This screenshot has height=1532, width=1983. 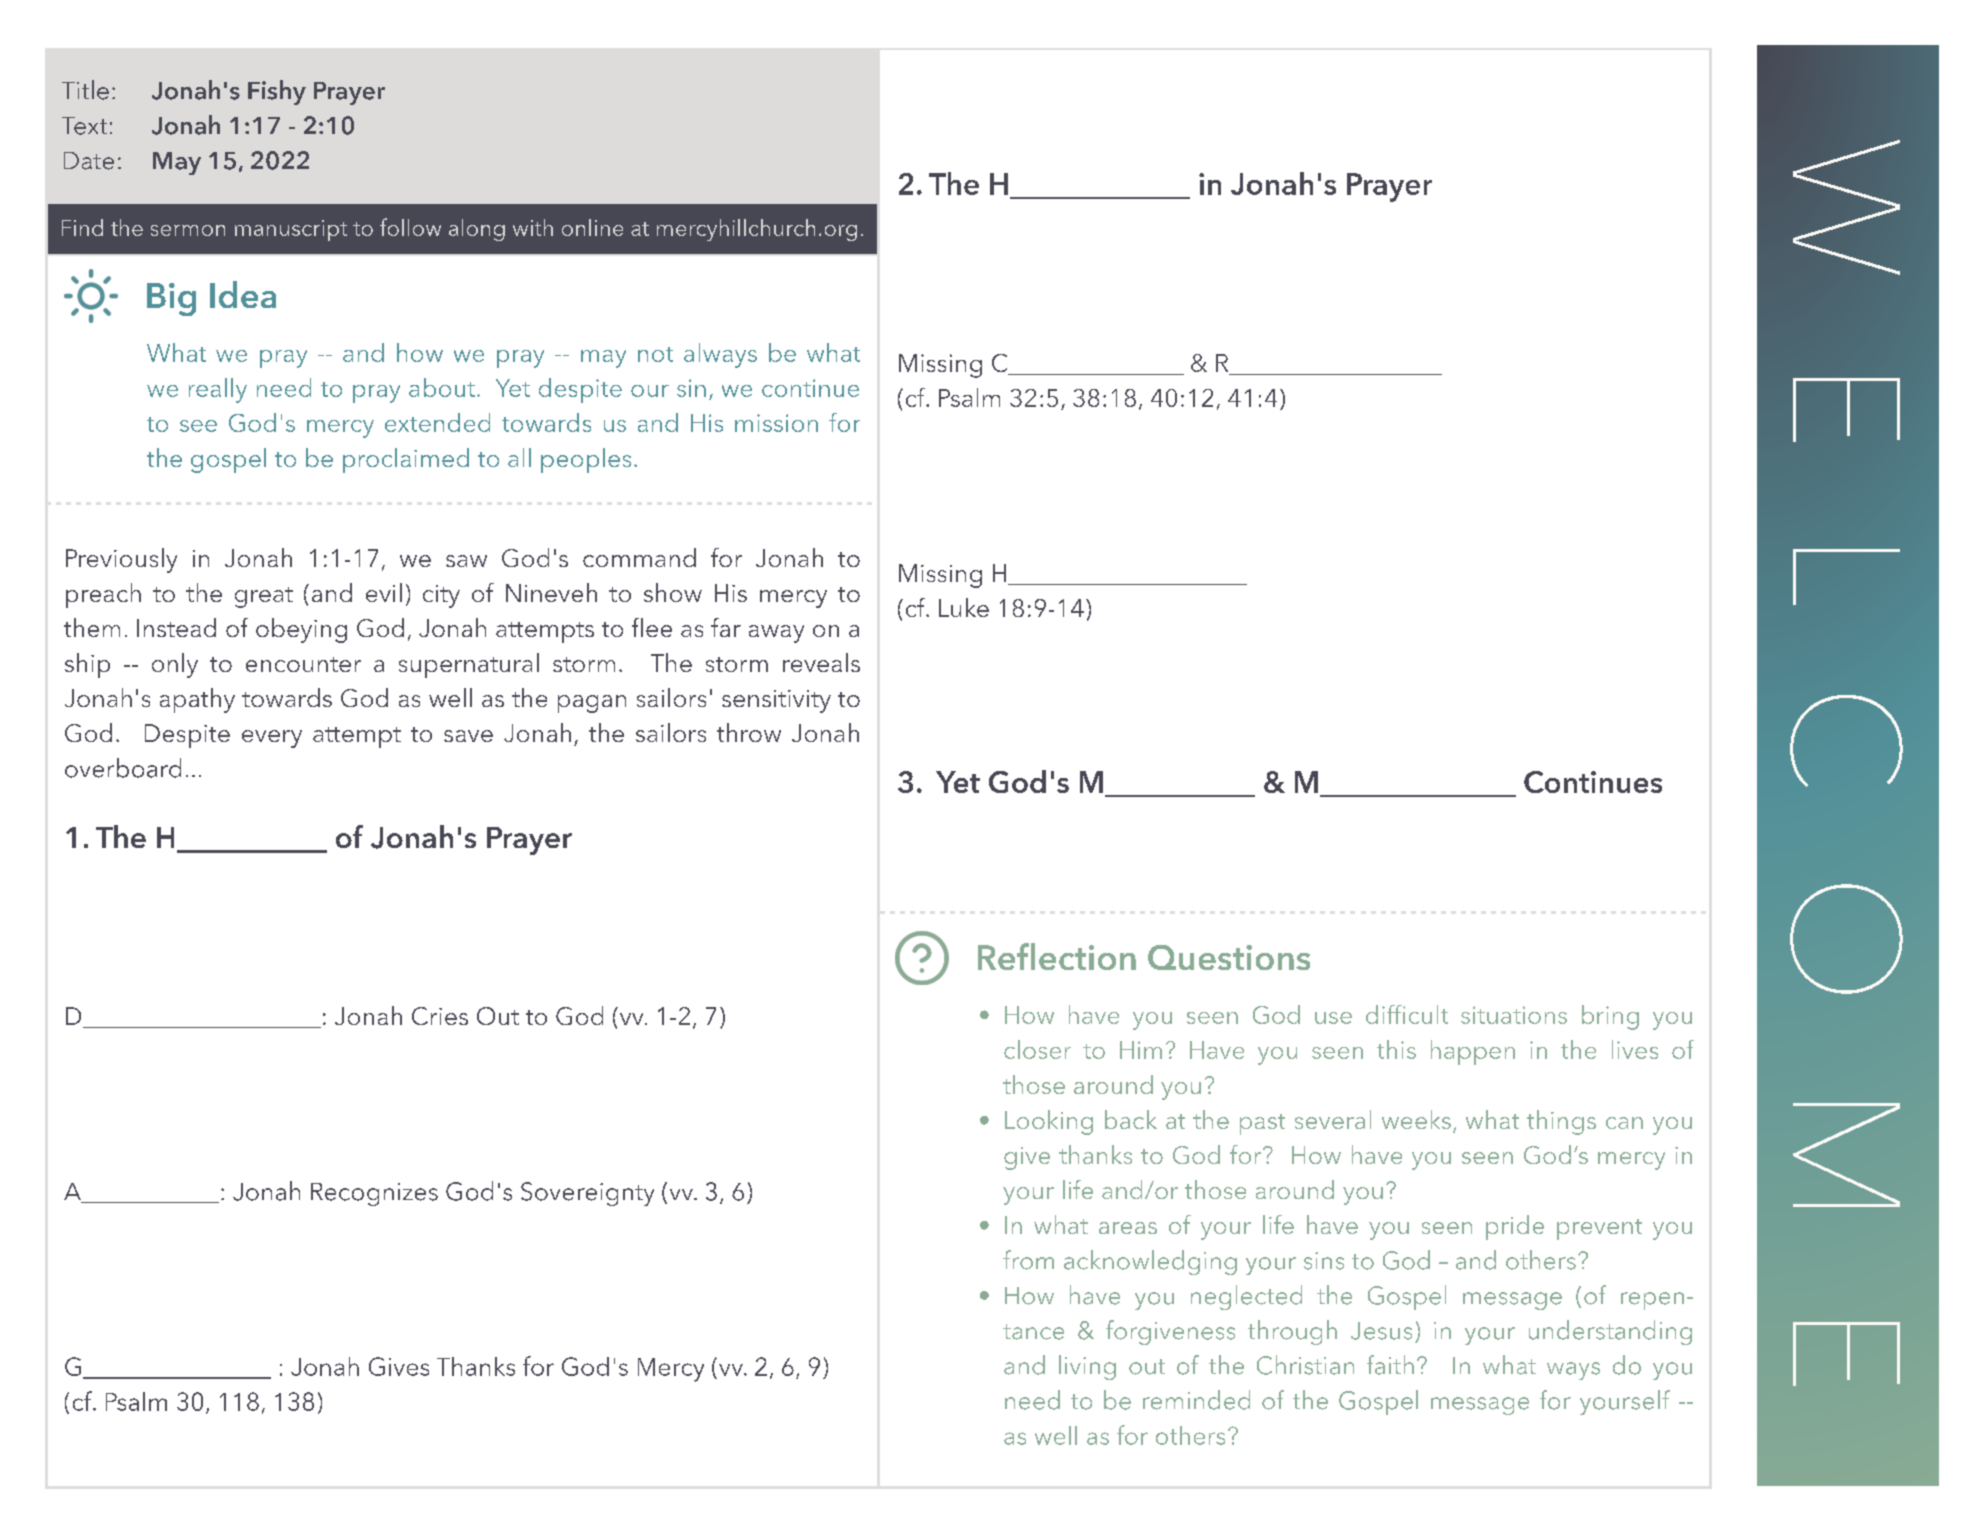 What do you see at coordinates (592, 227) in the screenshot?
I see `online` at bounding box center [592, 227].
